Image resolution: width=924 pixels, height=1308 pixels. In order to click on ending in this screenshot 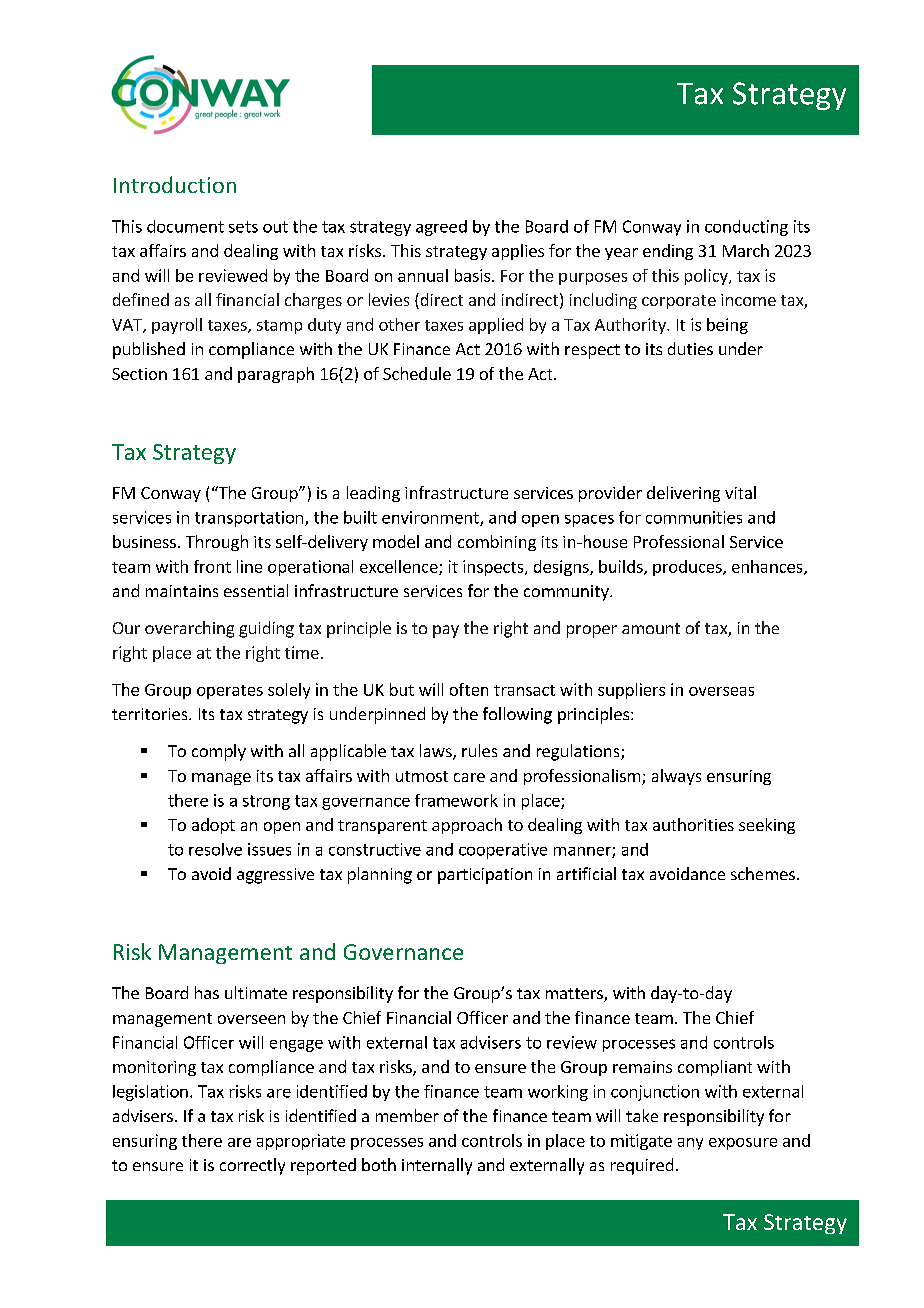, I will do `click(668, 252)`.
